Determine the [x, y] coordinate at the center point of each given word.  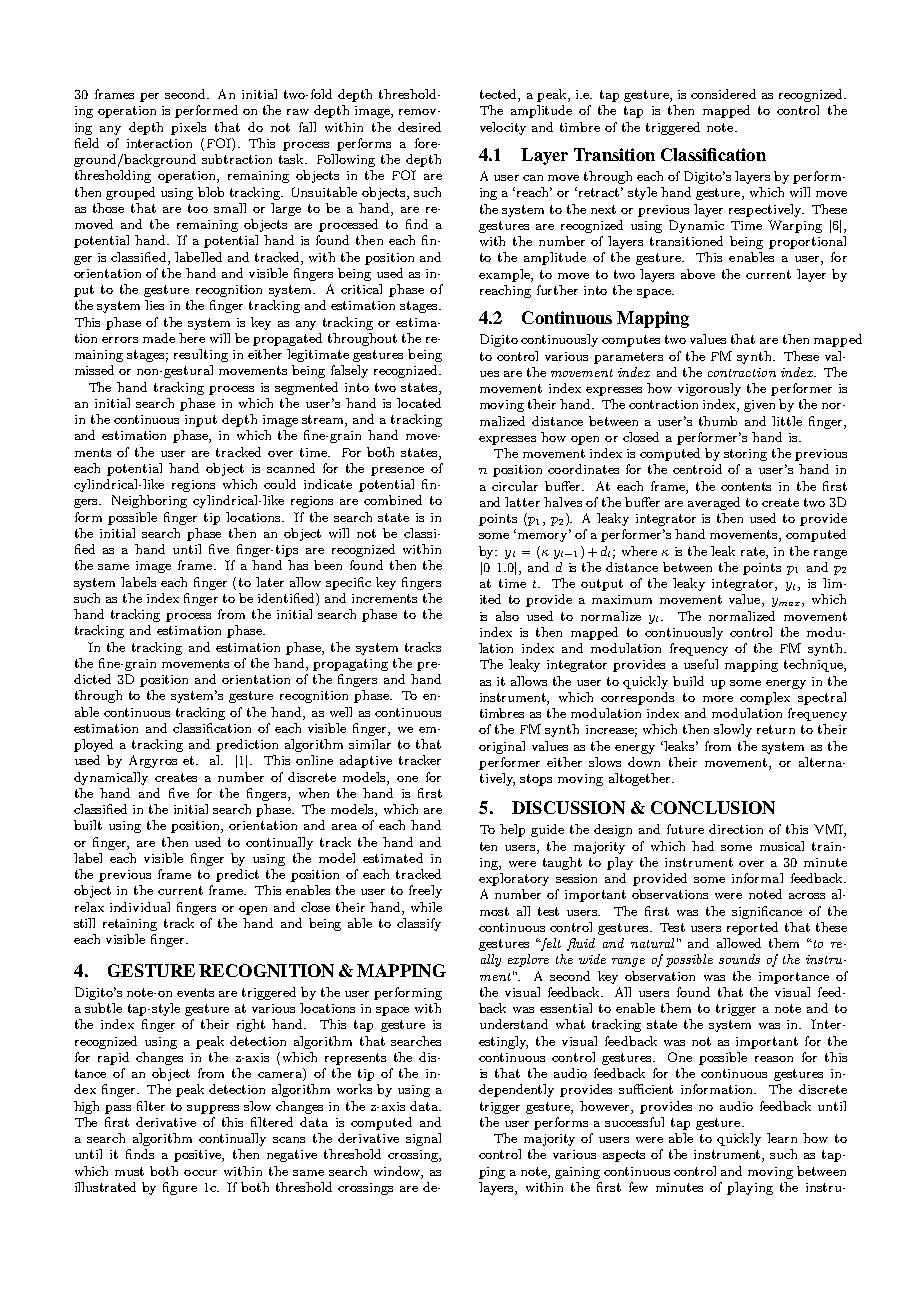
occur [200, 1173]
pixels [188, 128]
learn [782, 1138]
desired [419, 127]
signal [423, 1139]
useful [701, 664]
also [507, 616]
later [270, 582]
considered [723, 94]
